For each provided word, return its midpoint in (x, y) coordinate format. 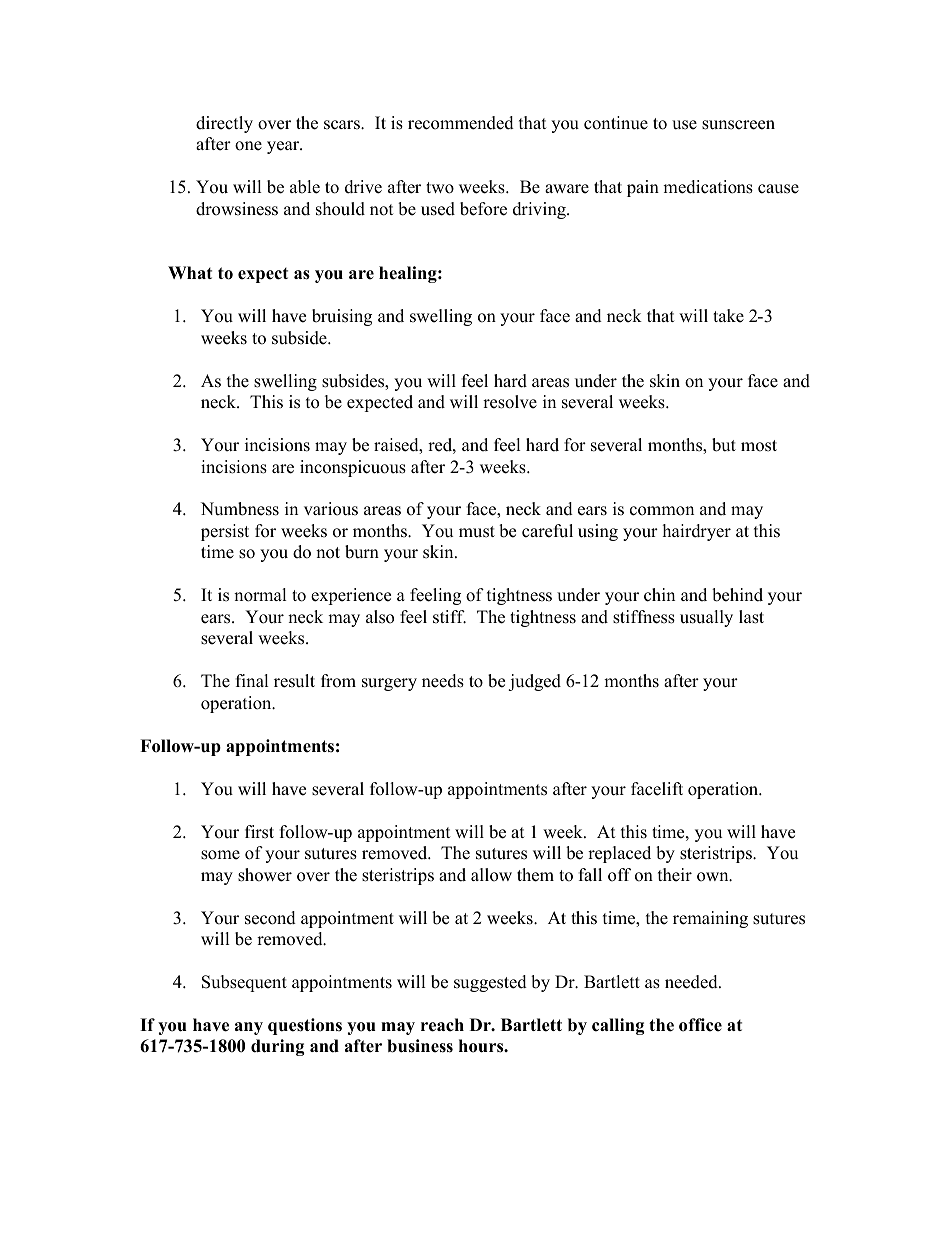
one (248, 146)
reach (442, 1025)
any (249, 1028)
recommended (461, 123)
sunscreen (738, 125)
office (700, 1025)
